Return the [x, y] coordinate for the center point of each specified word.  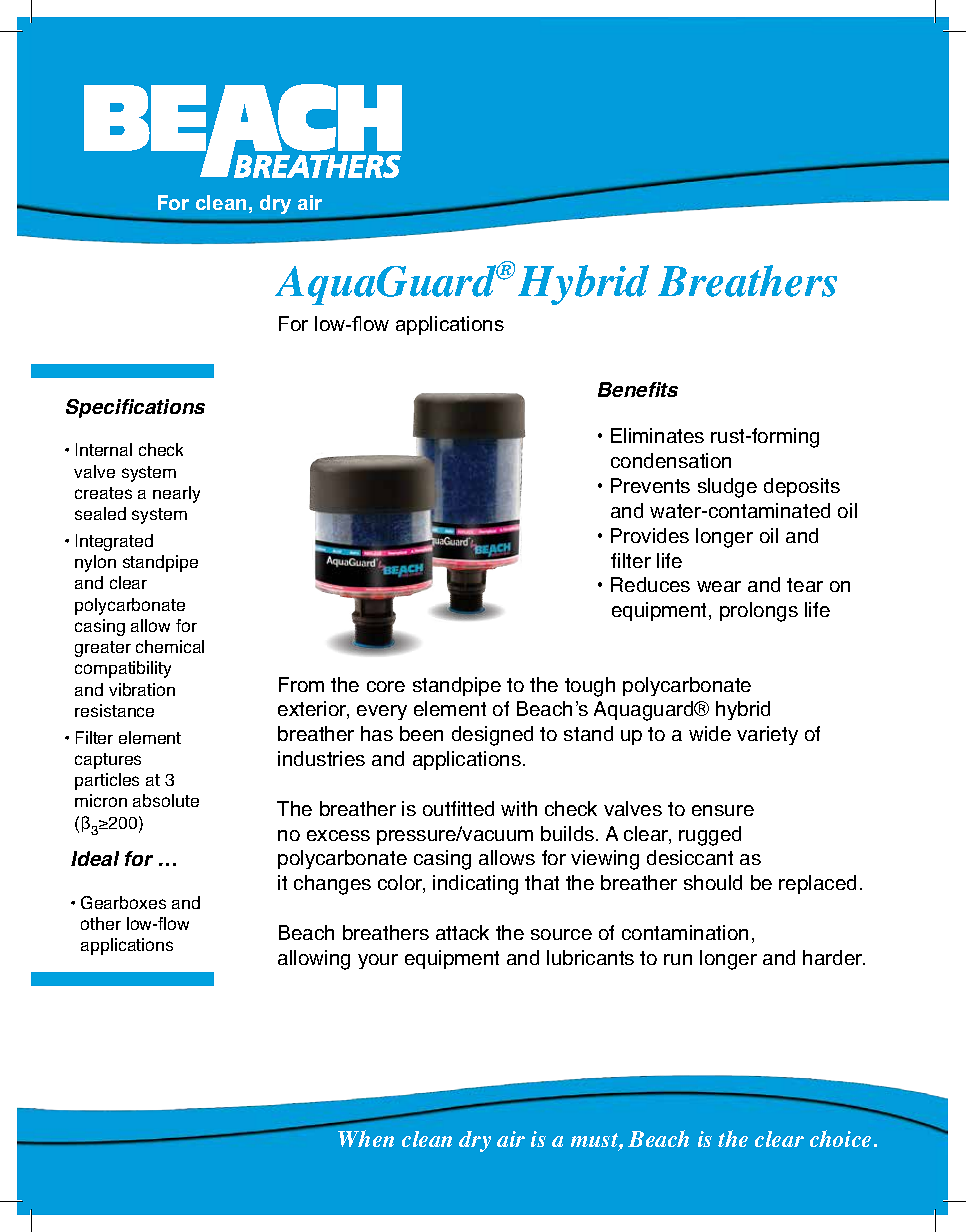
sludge [727, 488]
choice [840, 1138]
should [713, 882]
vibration [142, 689]
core [386, 686]
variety [767, 735]
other [101, 923]
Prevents [650, 485]
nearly [176, 494]
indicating [475, 885]
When [366, 1138]
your [378, 961]
